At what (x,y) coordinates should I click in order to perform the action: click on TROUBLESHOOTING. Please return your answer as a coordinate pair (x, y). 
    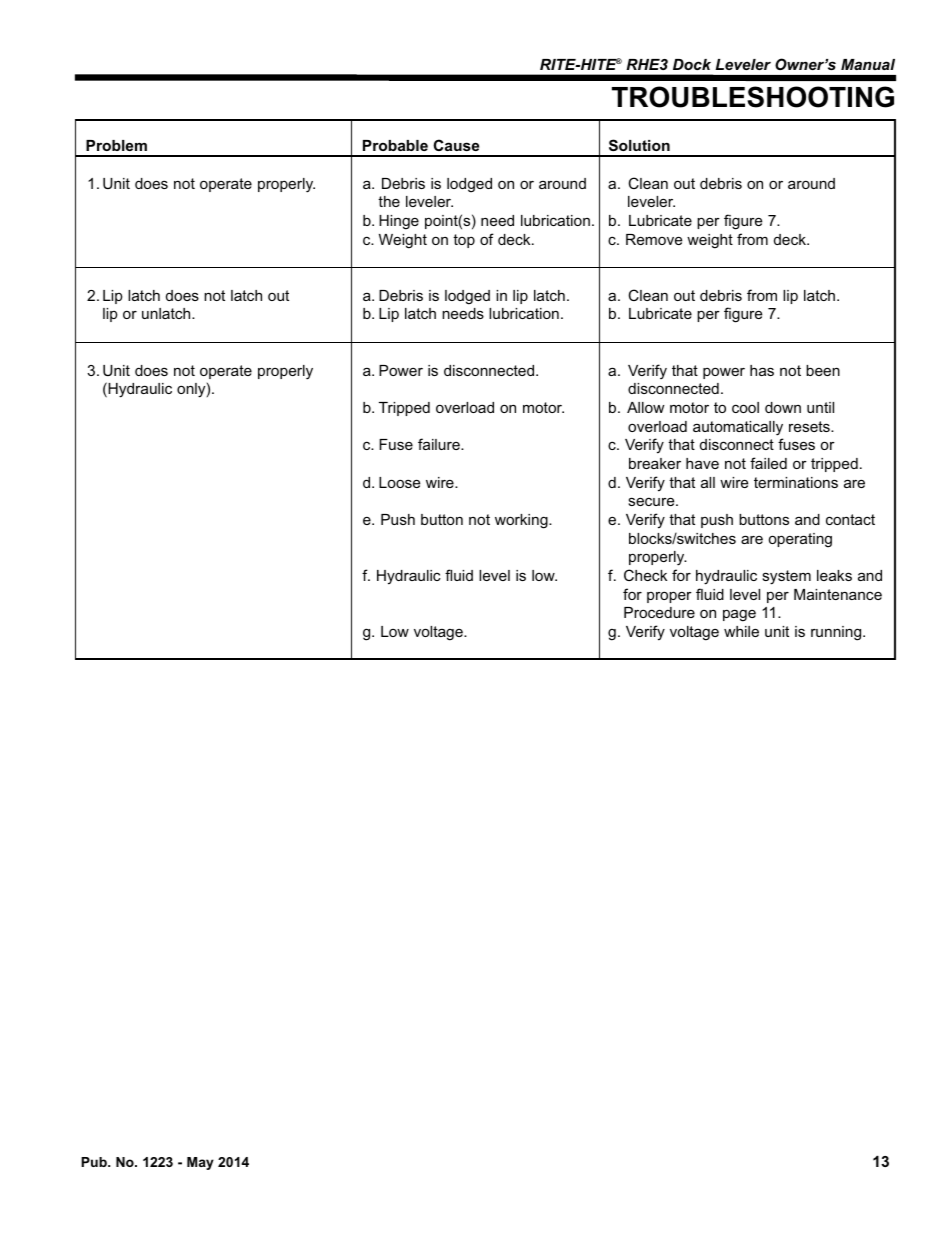
    Looking at the image, I should click on (753, 97).
